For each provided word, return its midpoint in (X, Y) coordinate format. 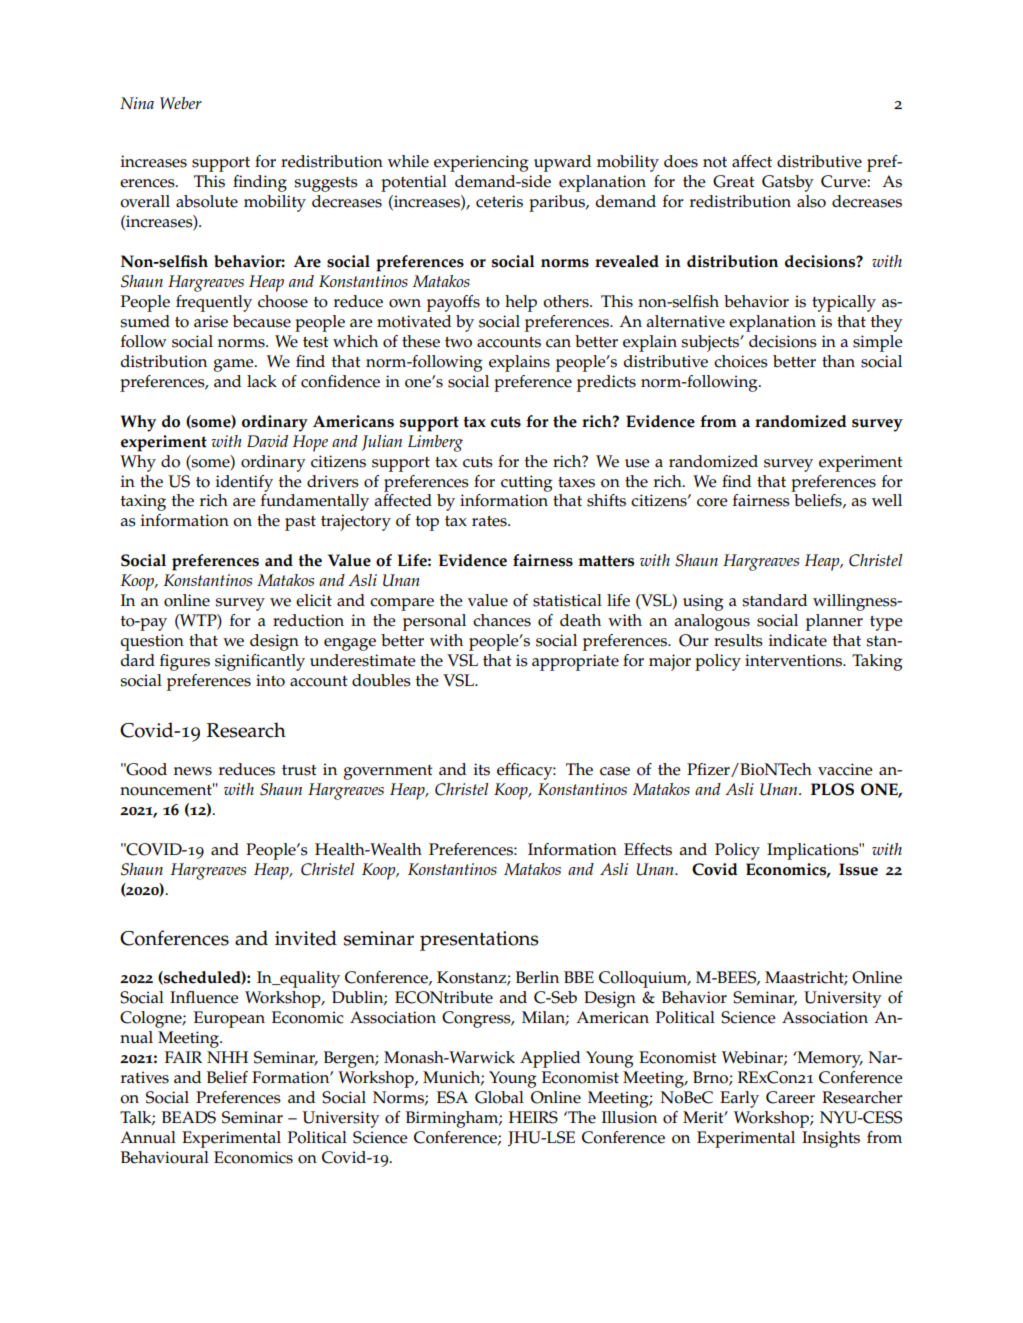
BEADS (189, 1117)
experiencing (481, 163)
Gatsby (788, 183)
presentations (479, 941)
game (234, 365)
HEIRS (533, 1117)
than (838, 361)
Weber (181, 103)
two (458, 342)
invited (306, 938)
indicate (798, 640)
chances (502, 620)
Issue (858, 869)
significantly (260, 662)
